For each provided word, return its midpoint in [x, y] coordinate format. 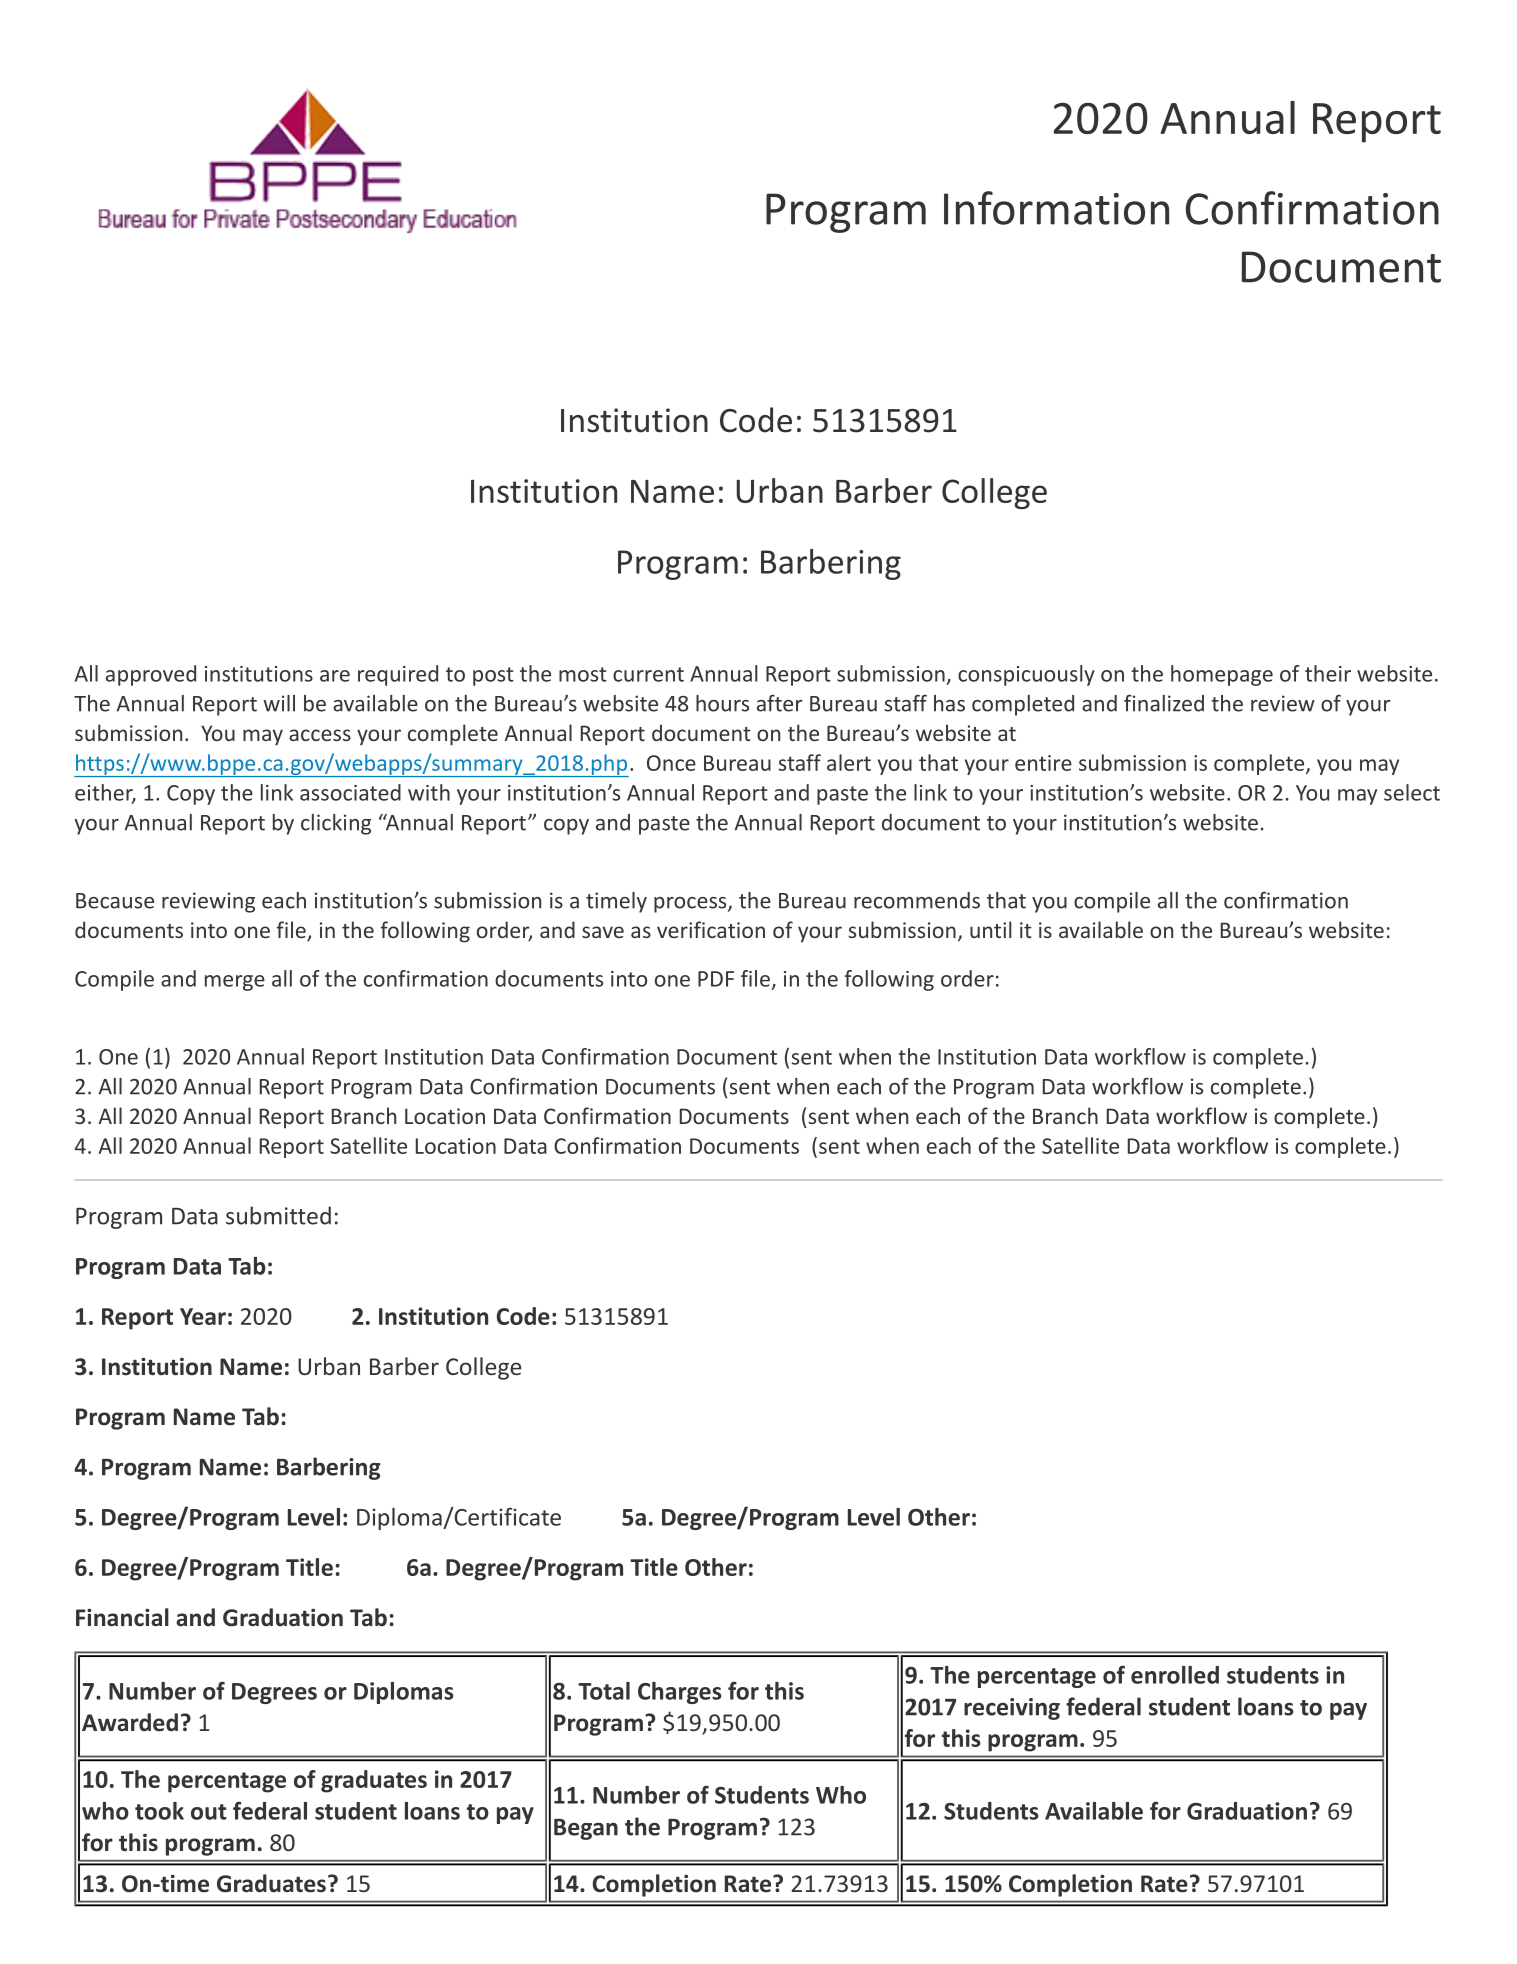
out [209, 1812]
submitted [278, 1215]
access [320, 735]
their [1328, 673]
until [991, 929]
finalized [1164, 703]
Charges [680, 1693]
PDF [716, 979]
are [335, 676]
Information [1056, 208]
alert [849, 762]
